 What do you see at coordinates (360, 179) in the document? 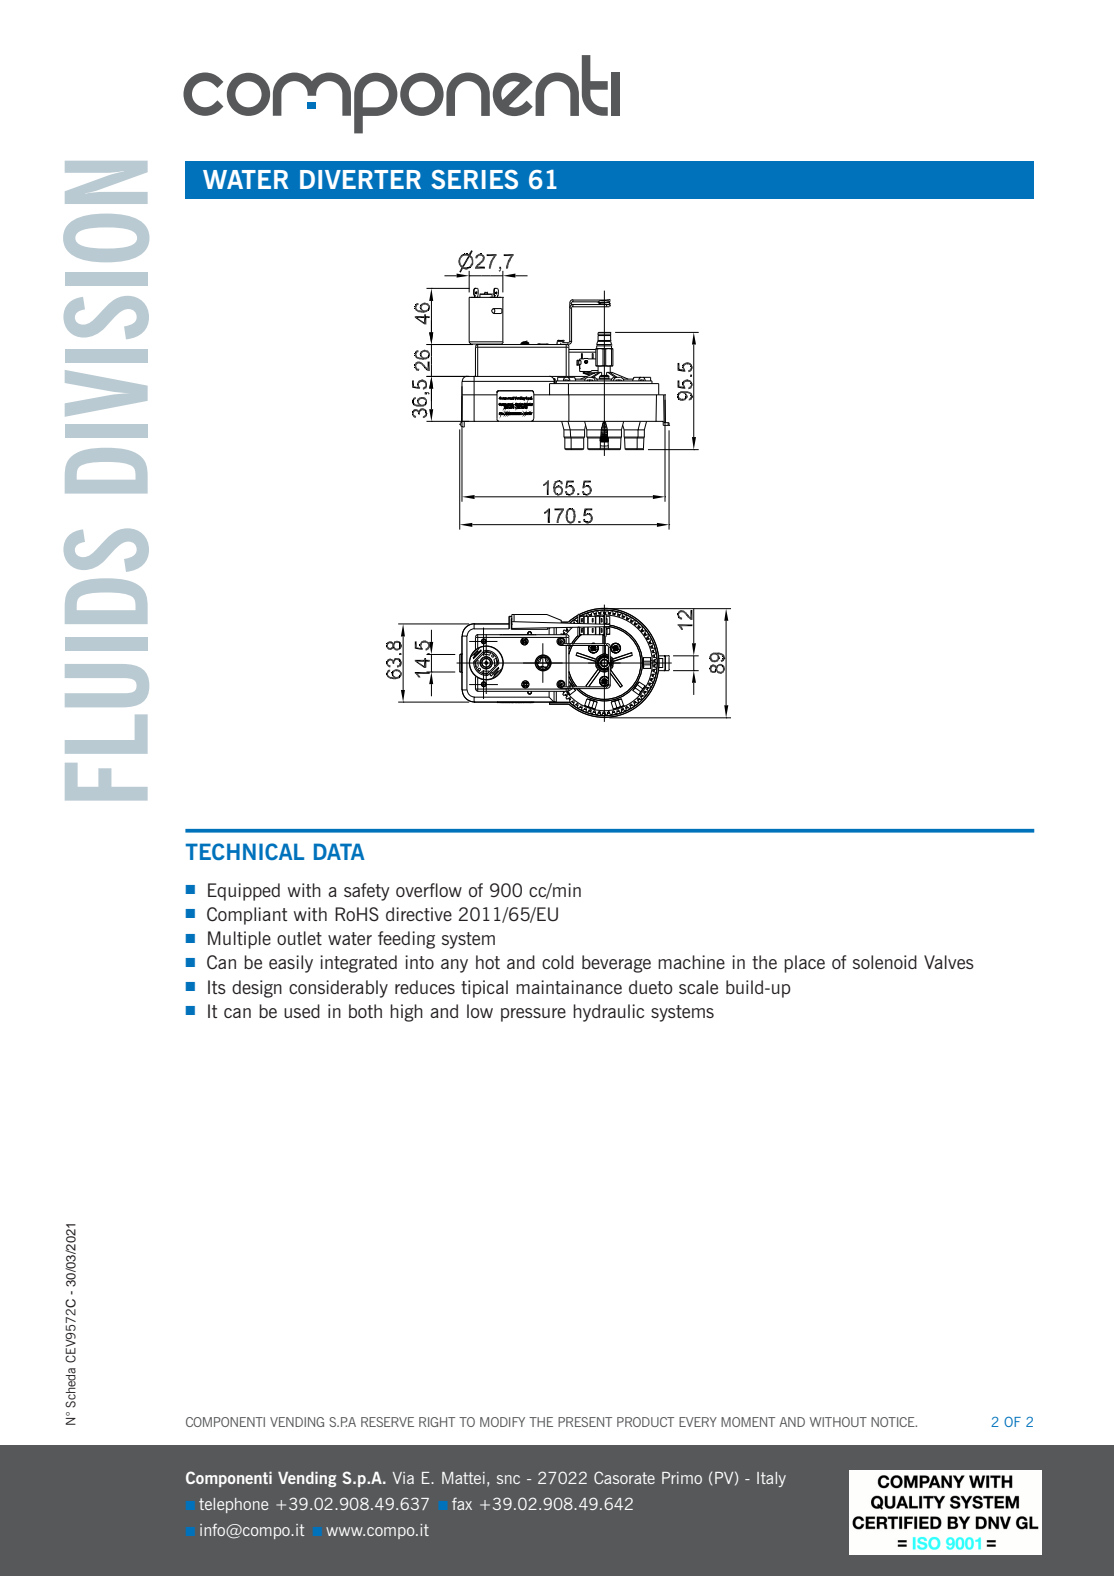
I see `DIVERTER` at bounding box center [360, 179].
